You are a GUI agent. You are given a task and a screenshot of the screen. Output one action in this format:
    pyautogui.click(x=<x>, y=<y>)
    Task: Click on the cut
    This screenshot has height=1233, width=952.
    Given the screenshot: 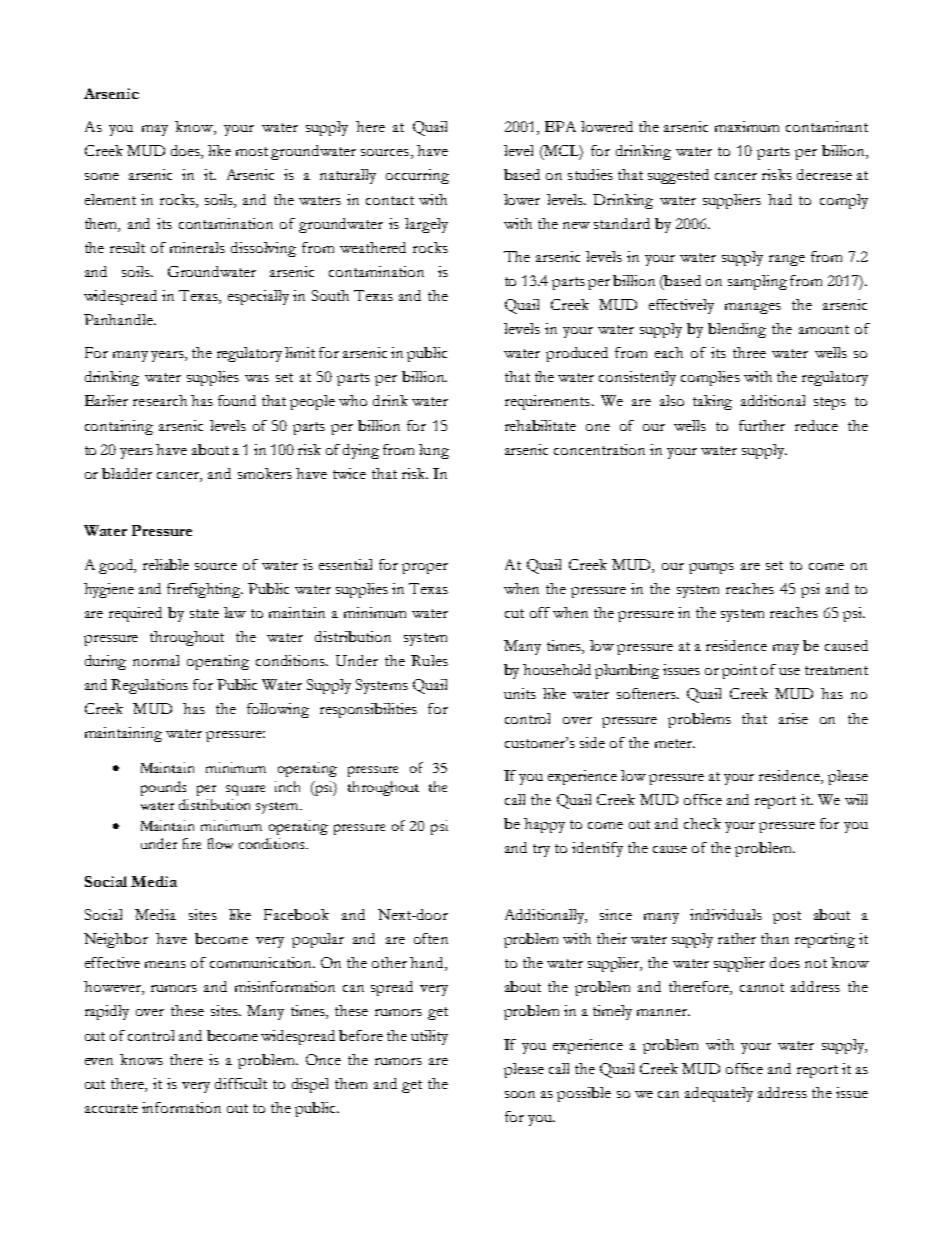 What is the action you would take?
    pyautogui.click(x=514, y=613)
